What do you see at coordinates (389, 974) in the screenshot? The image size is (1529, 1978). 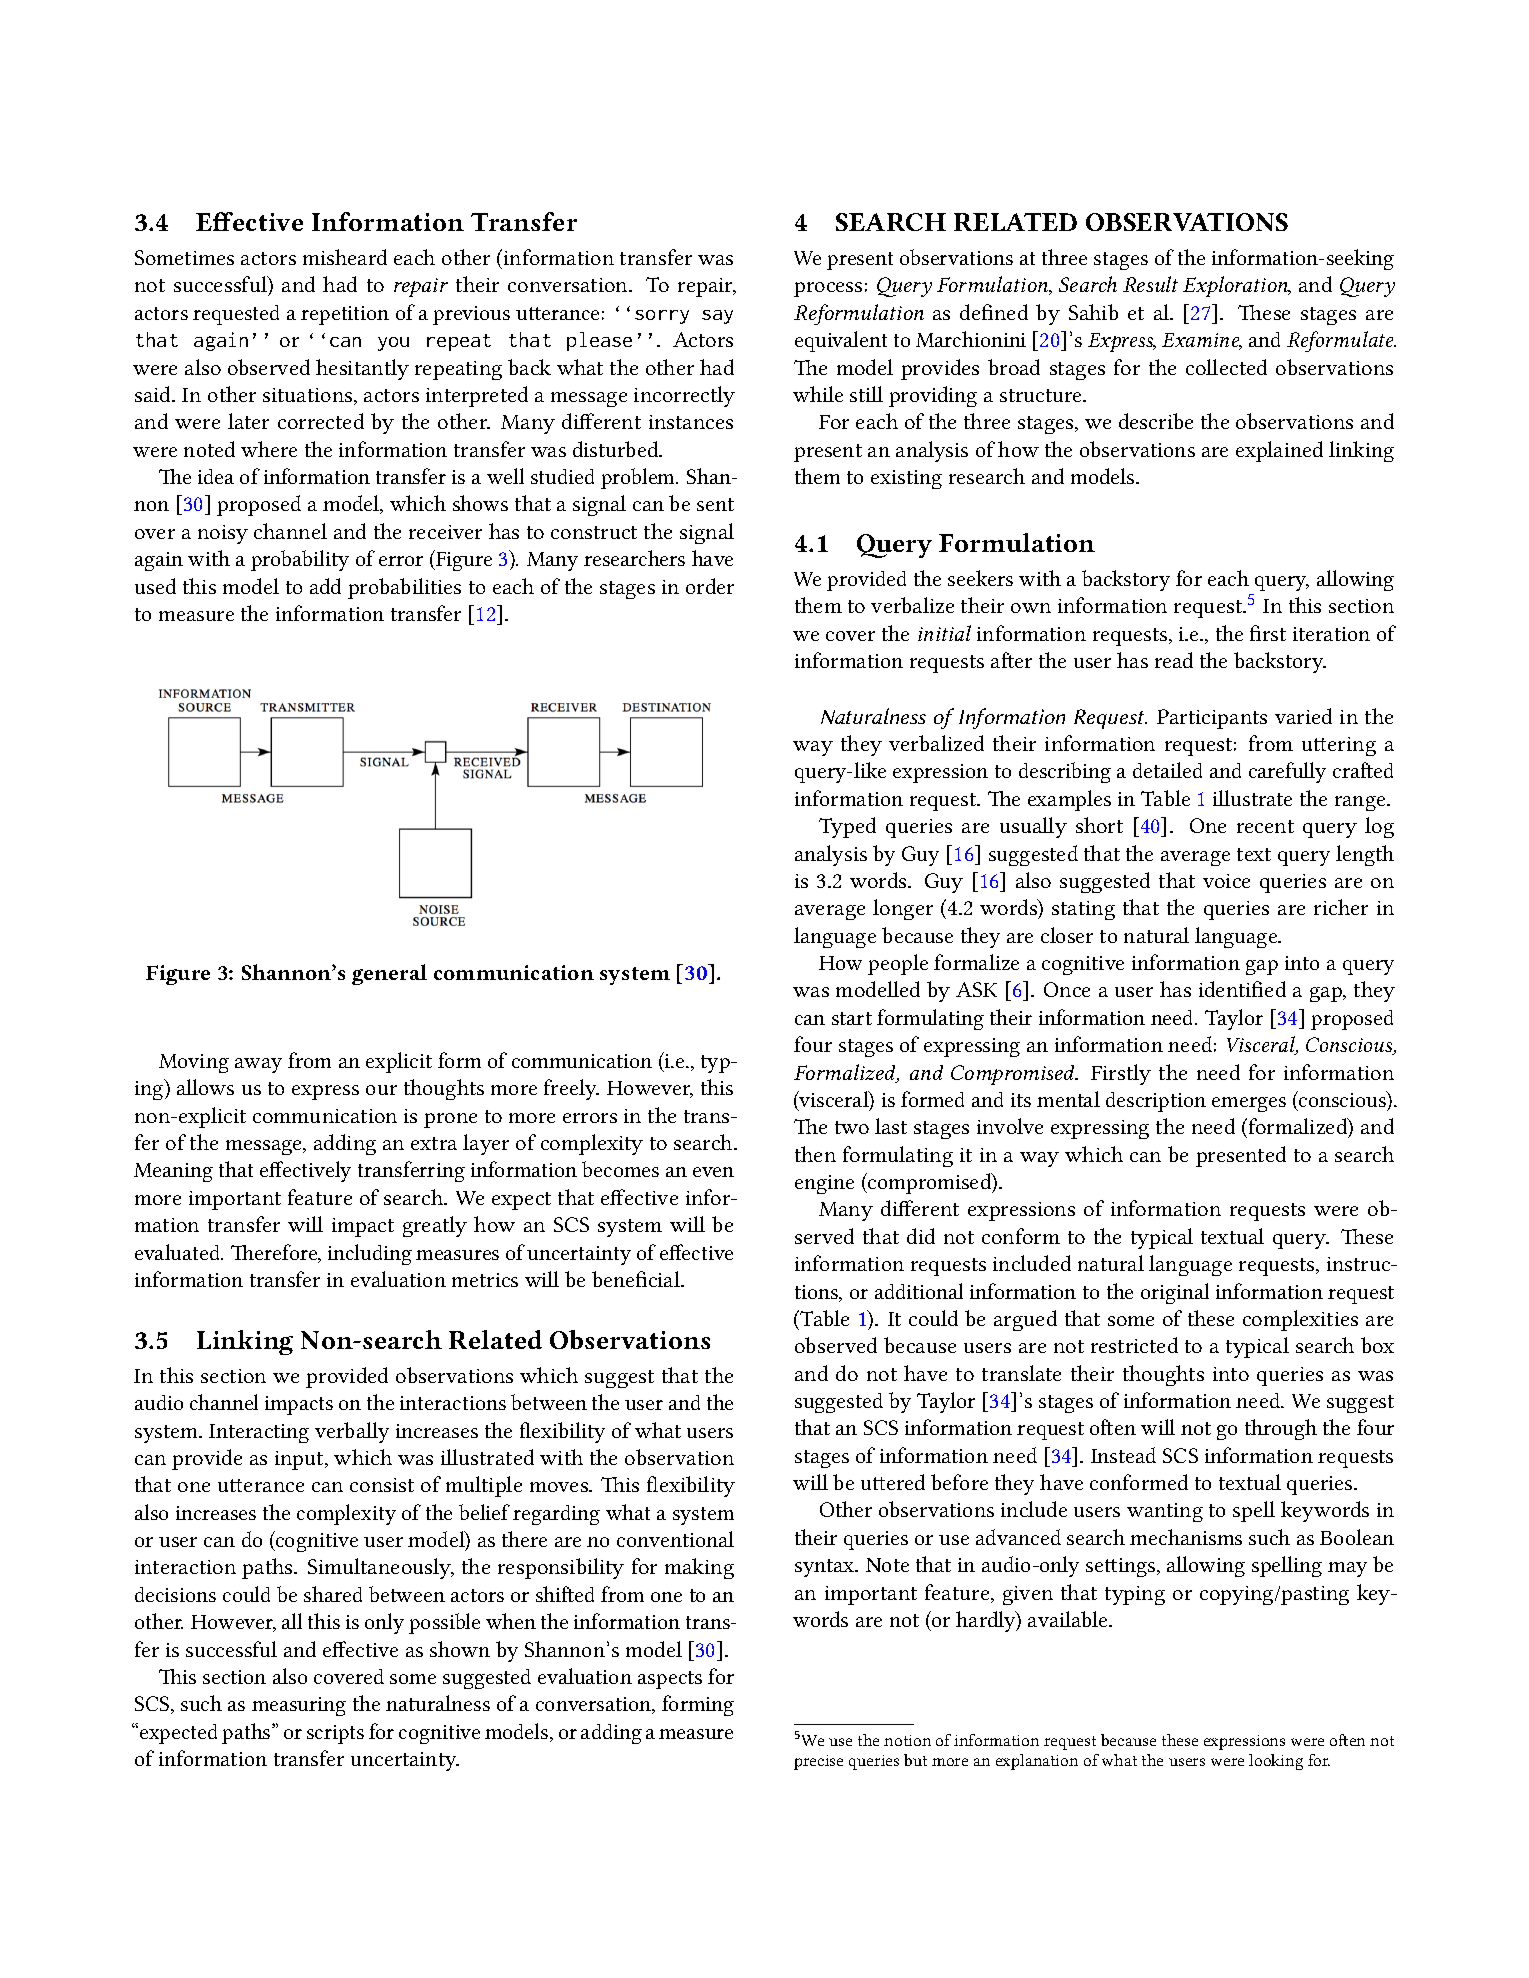 I see `general` at bounding box center [389, 974].
